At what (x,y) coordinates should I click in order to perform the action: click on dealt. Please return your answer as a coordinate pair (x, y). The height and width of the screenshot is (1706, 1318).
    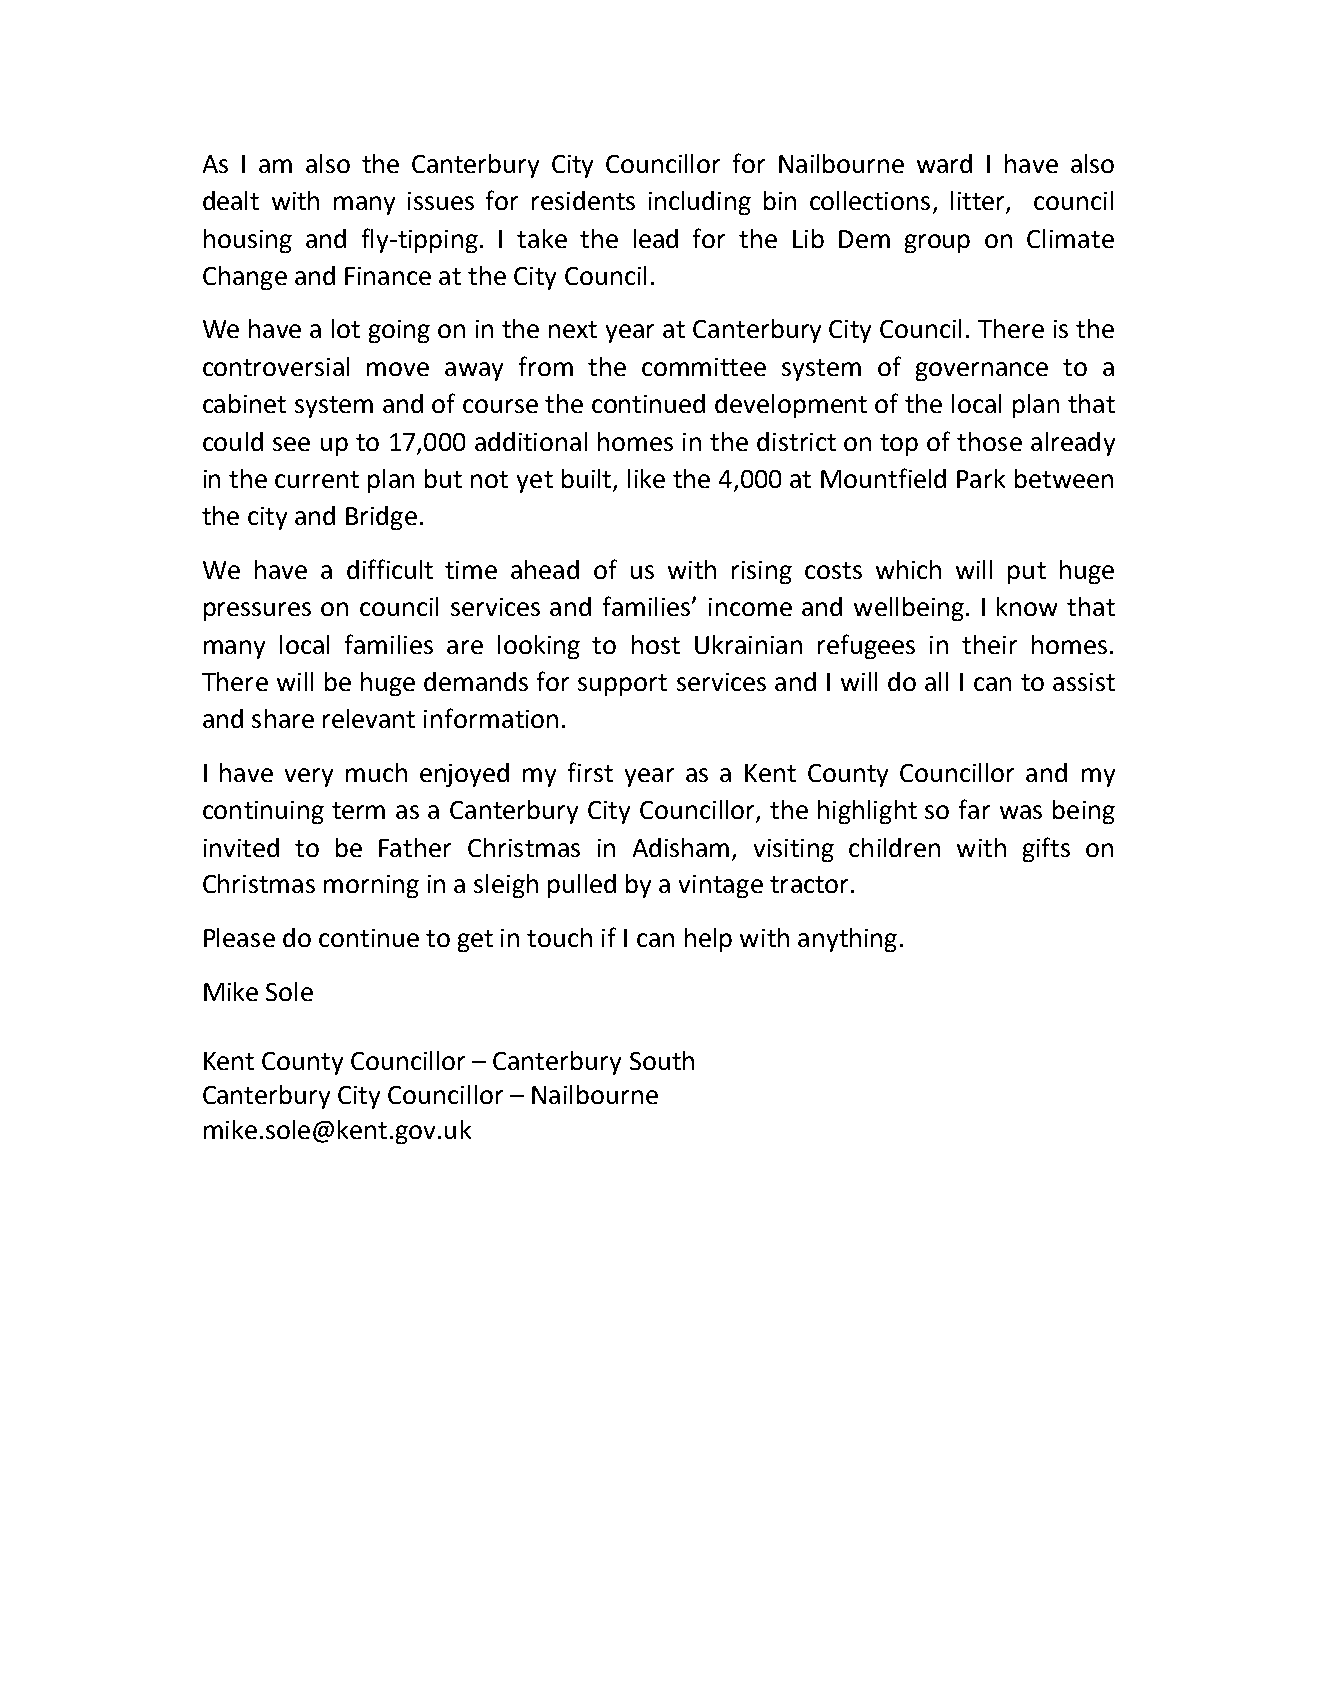
    Looking at the image, I should click on (231, 200).
